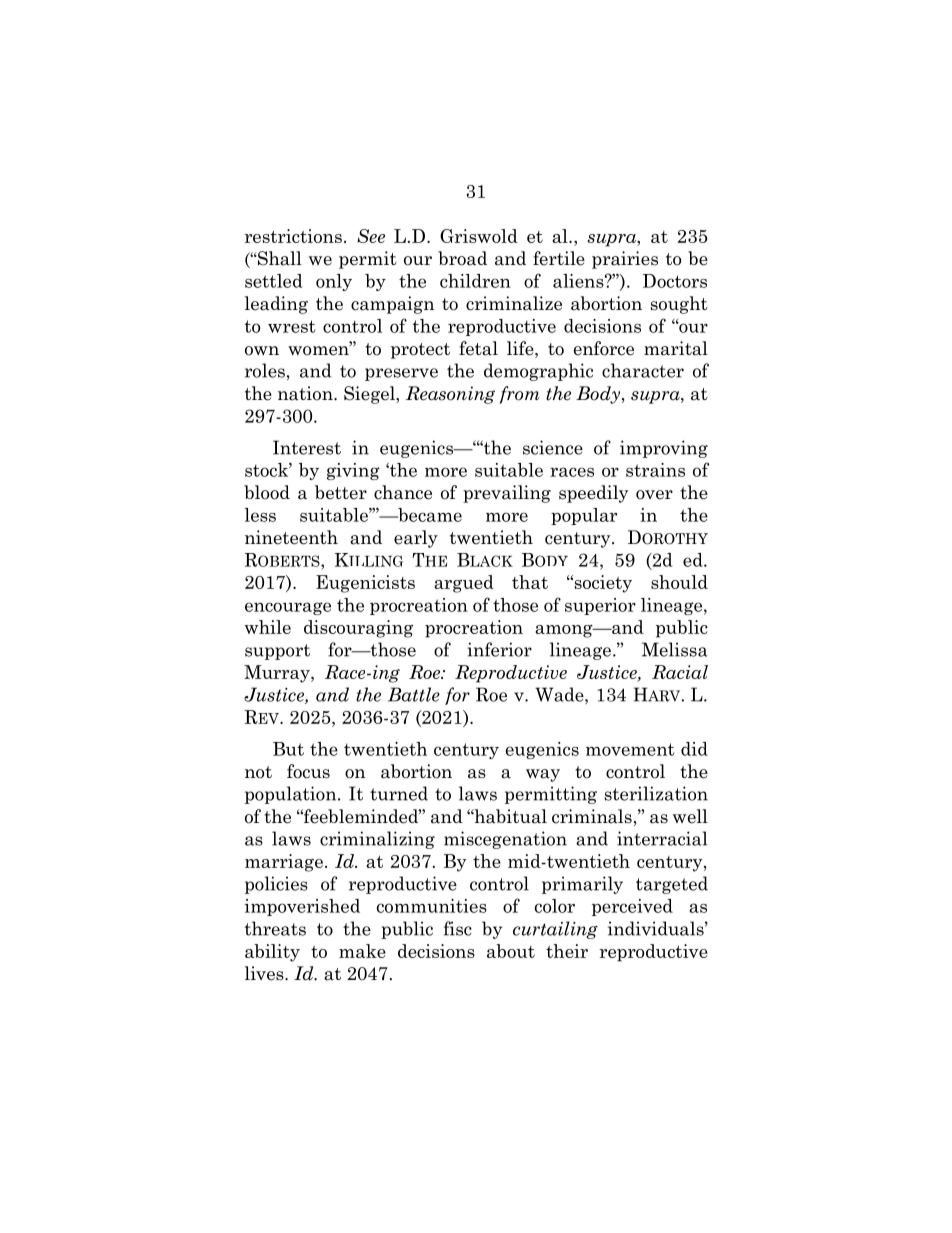 The width and height of the screenshot is (952, 1233). Describe the element at coordinates (307, 447) in the screenshot. I see `Interest` at that location.
